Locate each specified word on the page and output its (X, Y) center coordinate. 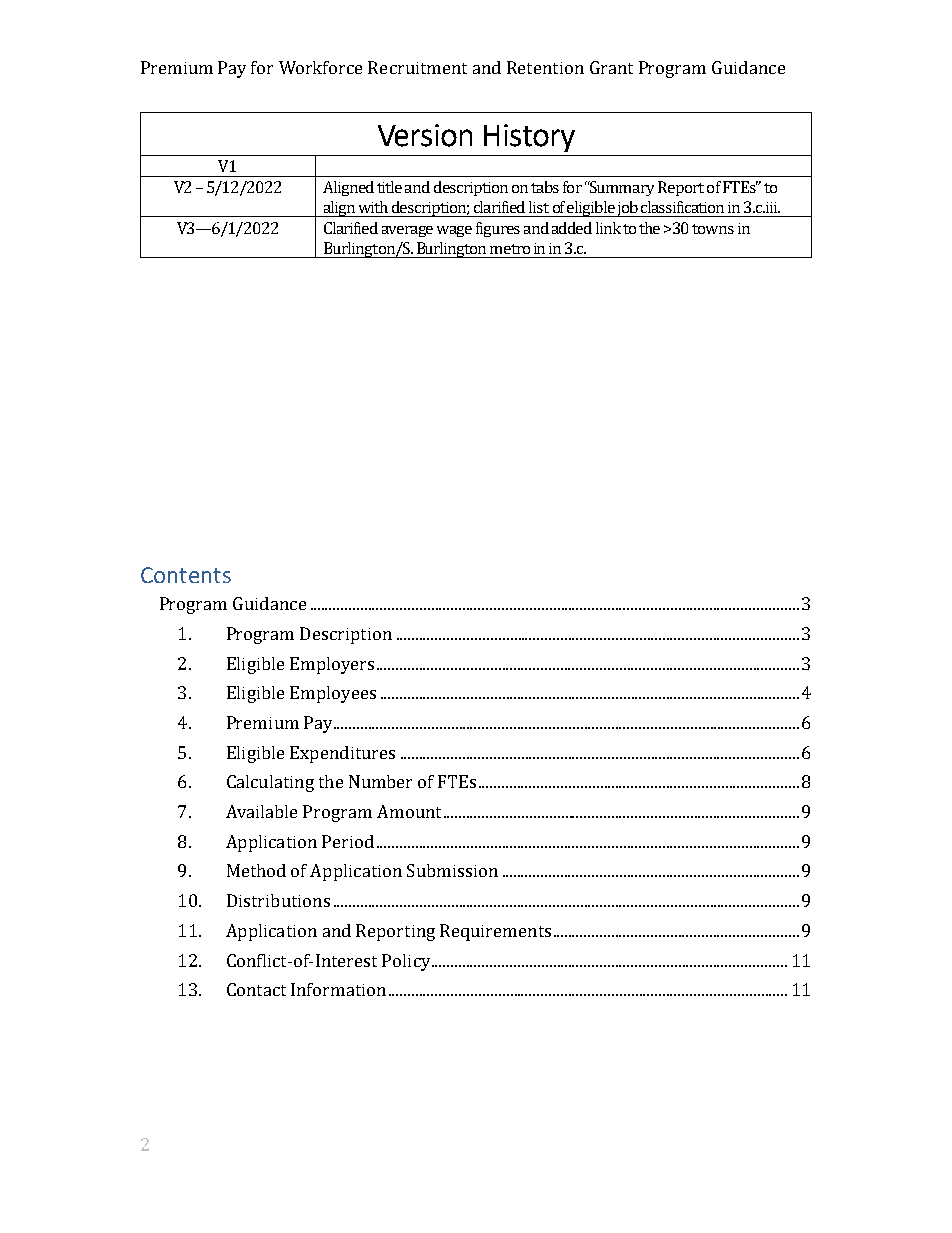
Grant (611, 67)
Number (380, 781)
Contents (186, 575)
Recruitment (417, 67)
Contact (256, 989)
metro (510, 249)
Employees (333, 694)
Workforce (320, 67)
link (608, 228)
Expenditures (342, 754)
